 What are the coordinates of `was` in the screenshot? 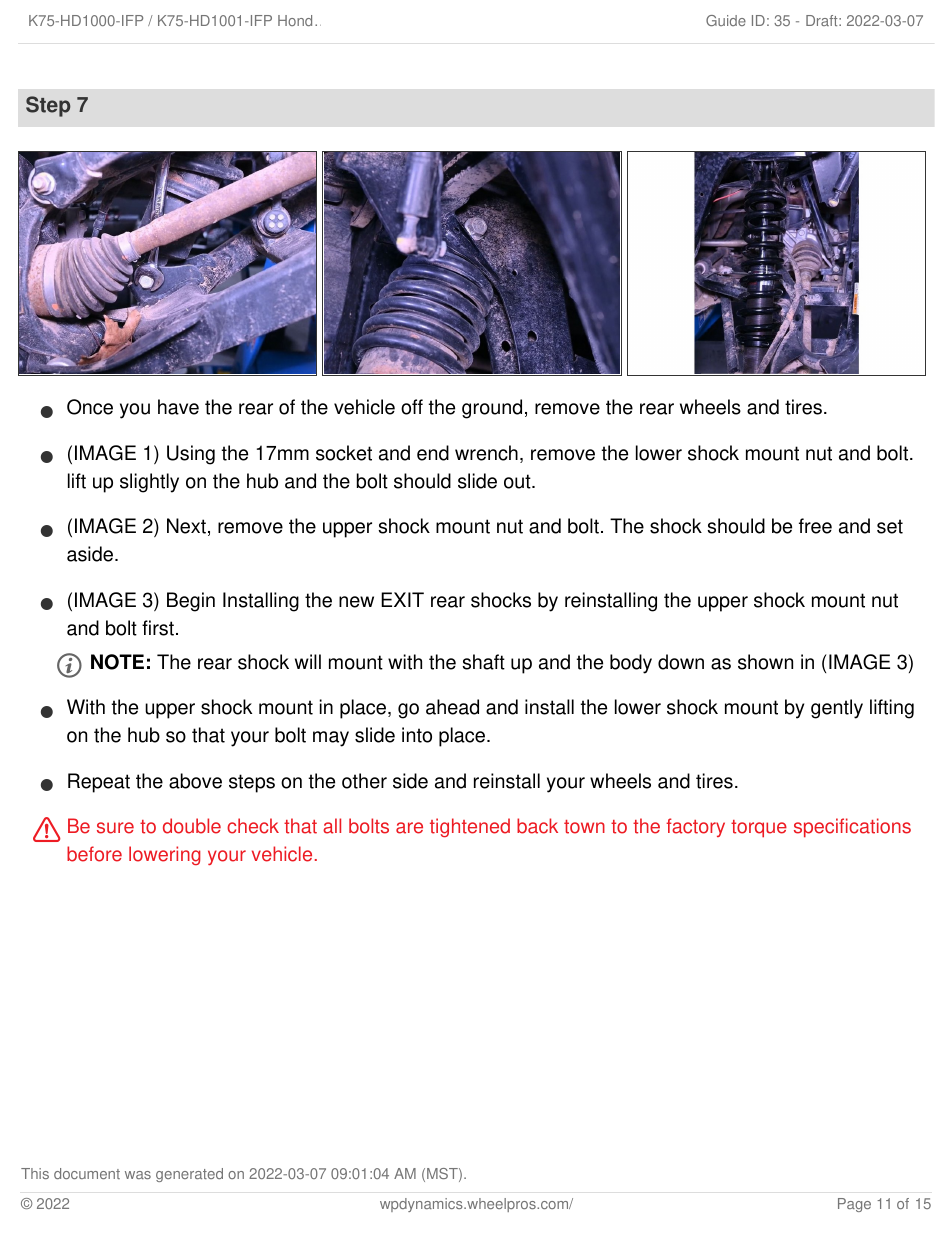 It's located at (138, 1175).
